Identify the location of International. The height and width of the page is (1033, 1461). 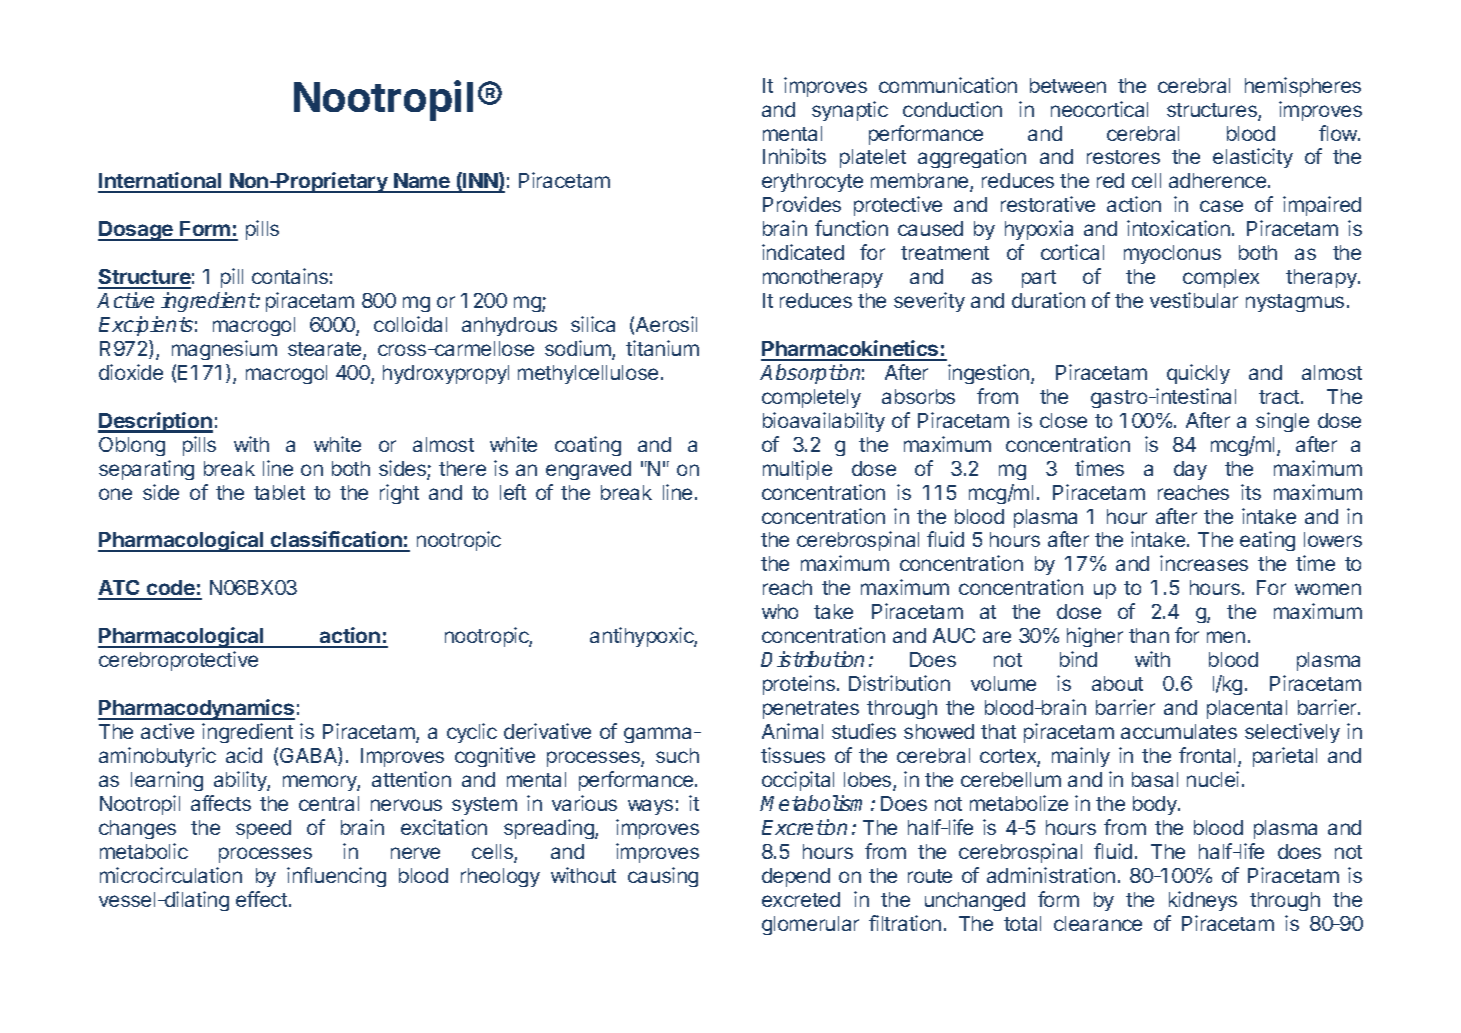
(161, 182).
